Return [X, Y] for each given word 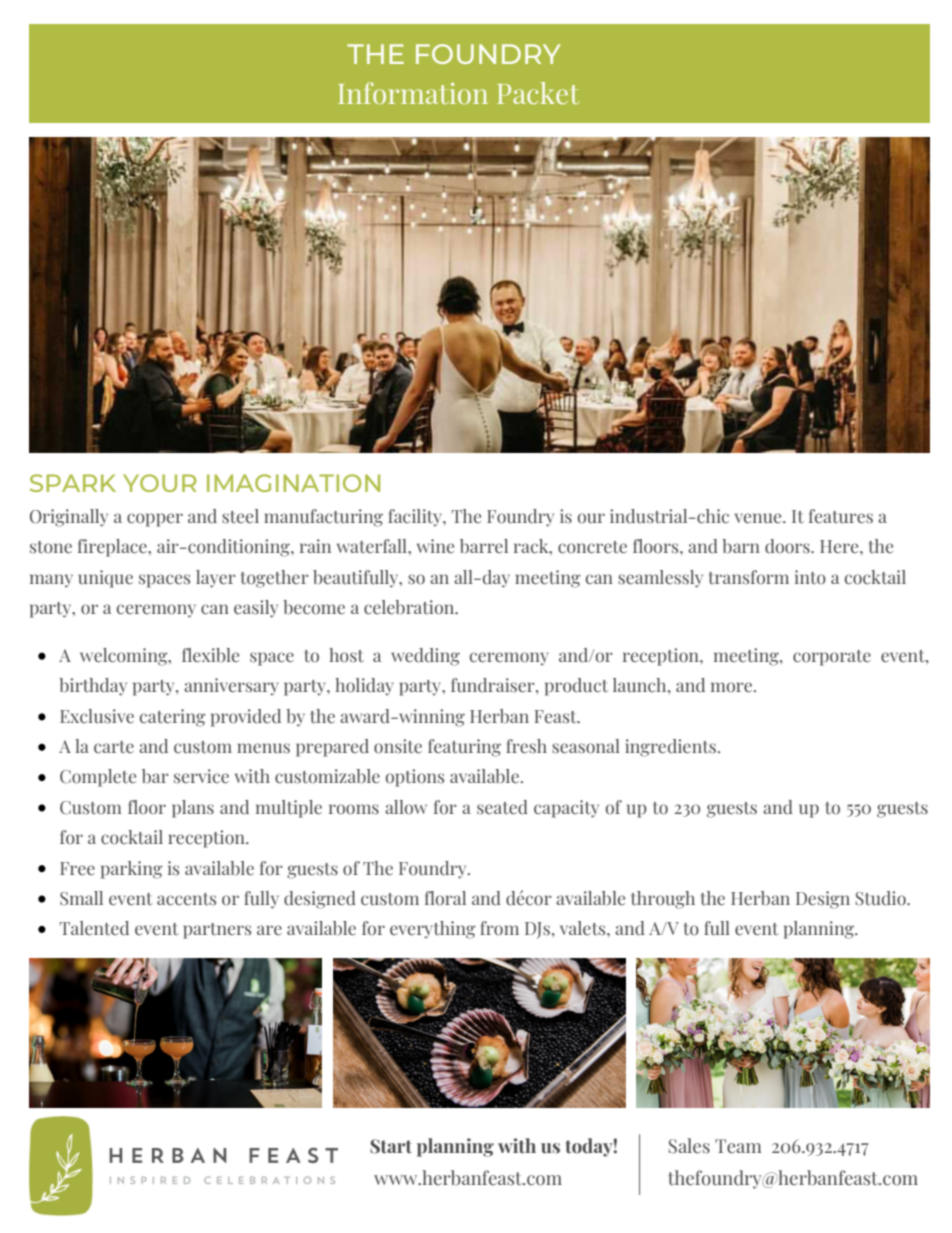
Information [413, 93]
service [201, 776]
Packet [538, 93]
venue [759, 518]
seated [502, 807]
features [841, 516]
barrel [484, 546]
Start [391, 1146]
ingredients [670, 748]
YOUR [159, 483]
